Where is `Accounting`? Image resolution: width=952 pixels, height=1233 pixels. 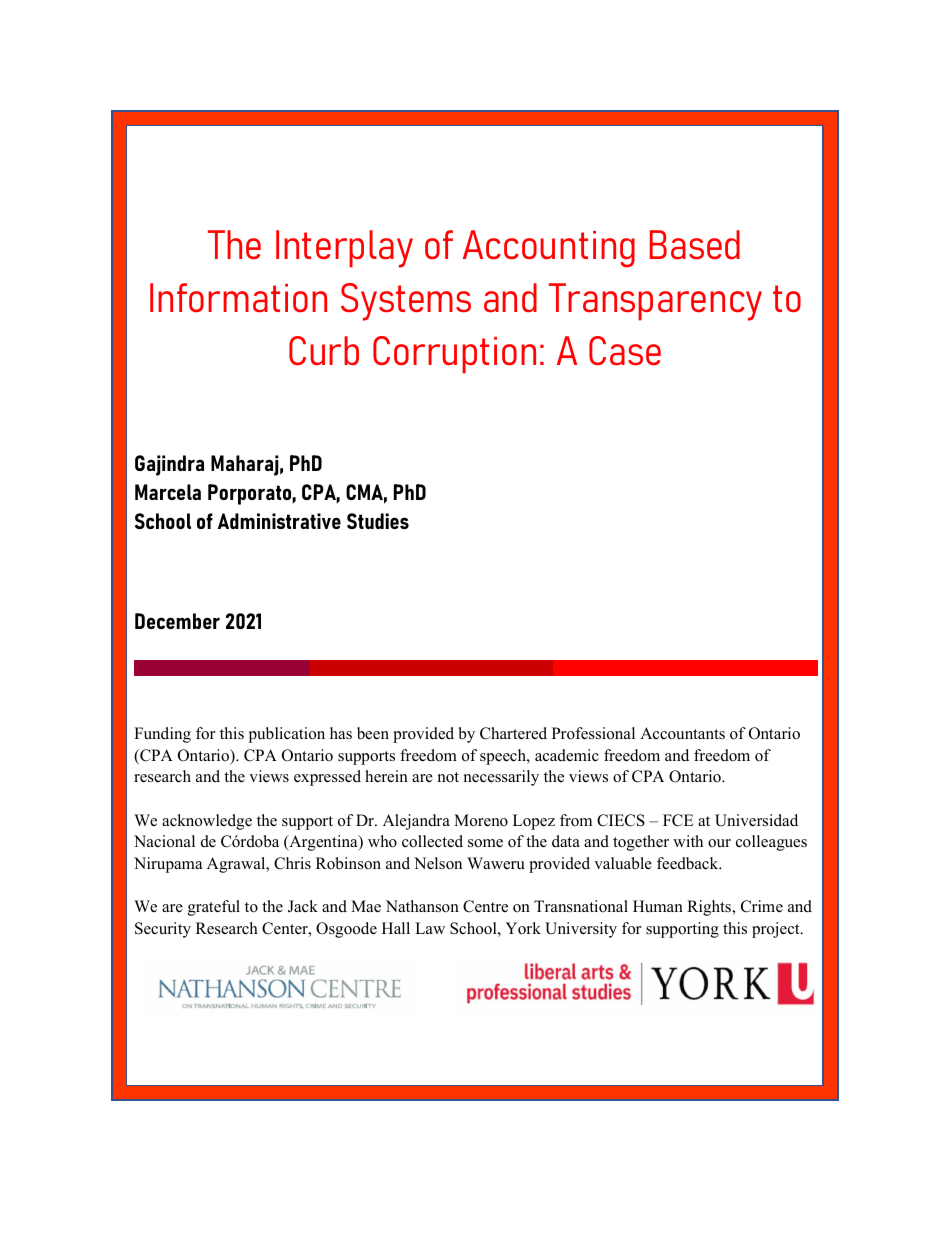 Accounting is located at coordinates (549, 249).
